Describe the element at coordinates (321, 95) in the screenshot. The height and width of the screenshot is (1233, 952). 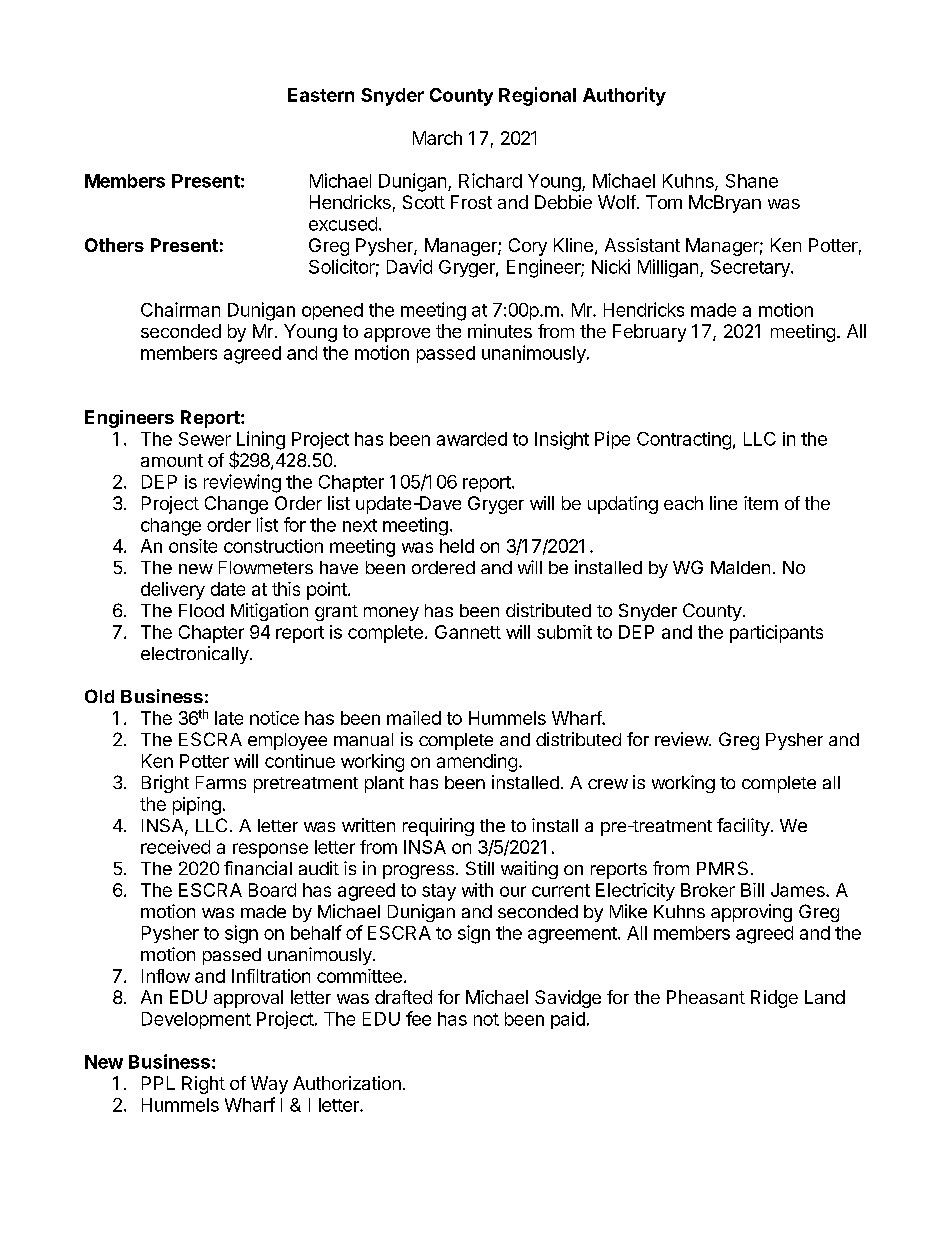
I see `Eastern` at that location.
